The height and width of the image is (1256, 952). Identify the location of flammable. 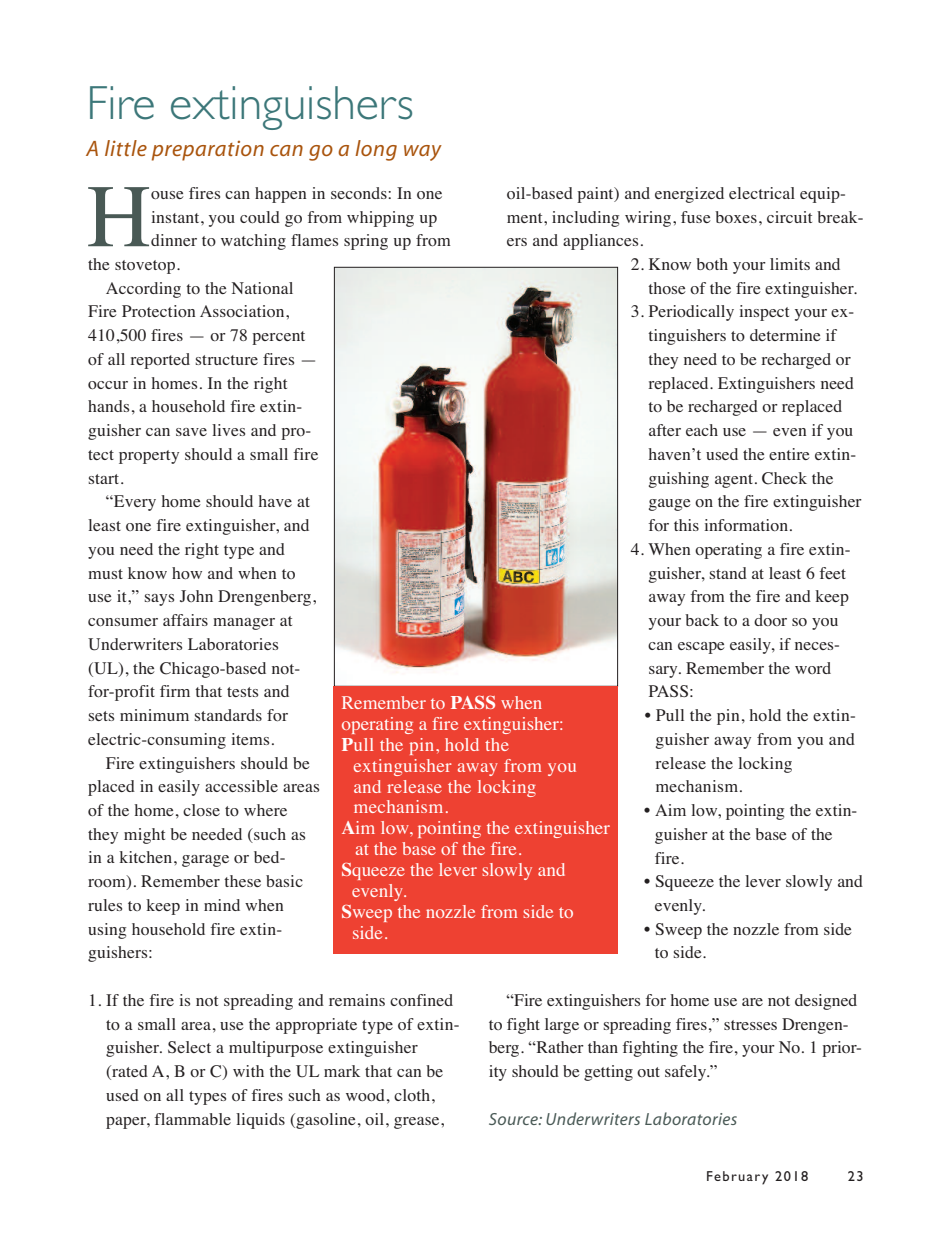
(192, 1119).
